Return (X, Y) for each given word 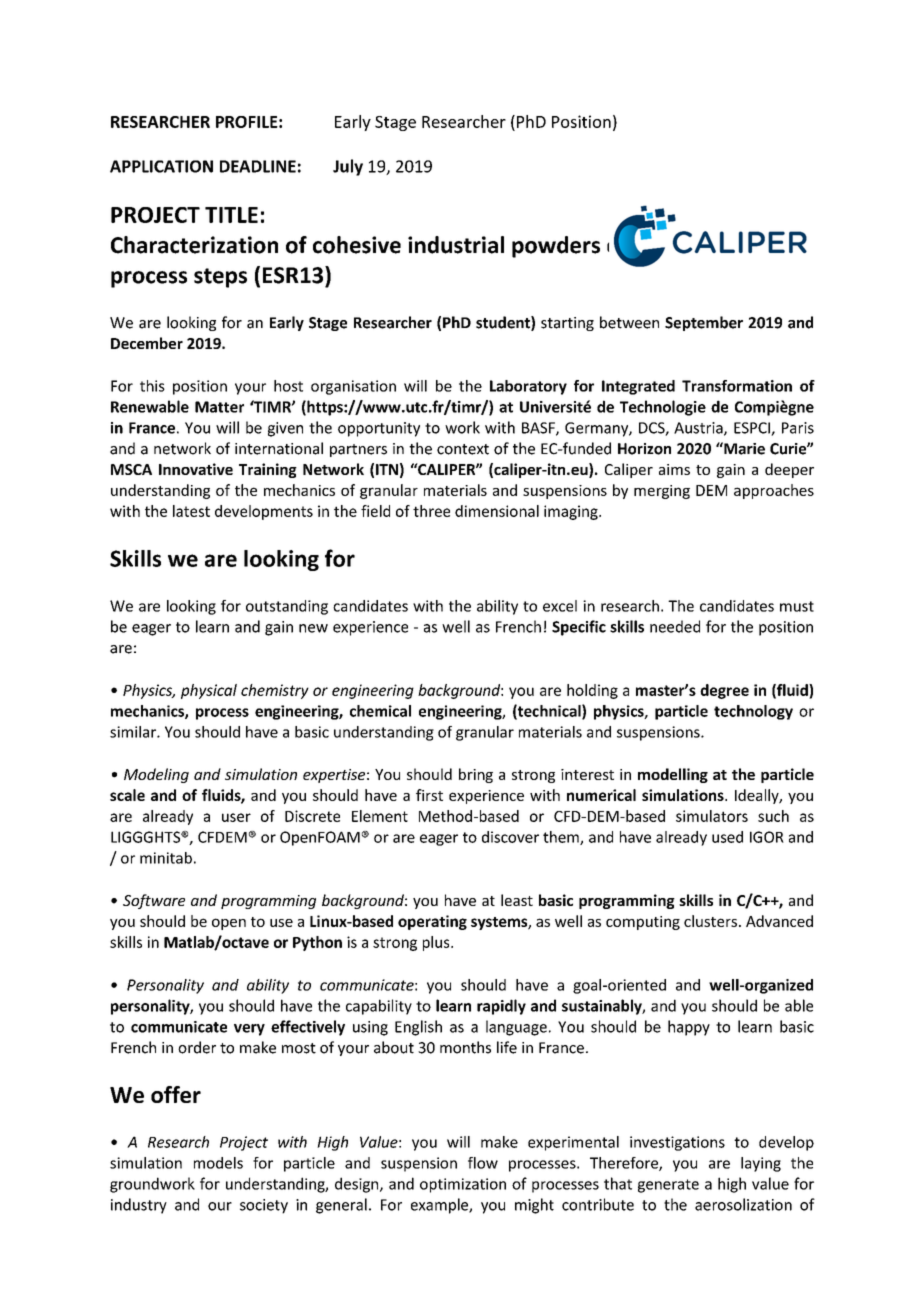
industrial (456, 245)
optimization (463, 1185)
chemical (380, 711)
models (218, 1163)
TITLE (231, 215)
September (704, 323)
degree (724, 691)
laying (761, 1164)
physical (209, 691)
